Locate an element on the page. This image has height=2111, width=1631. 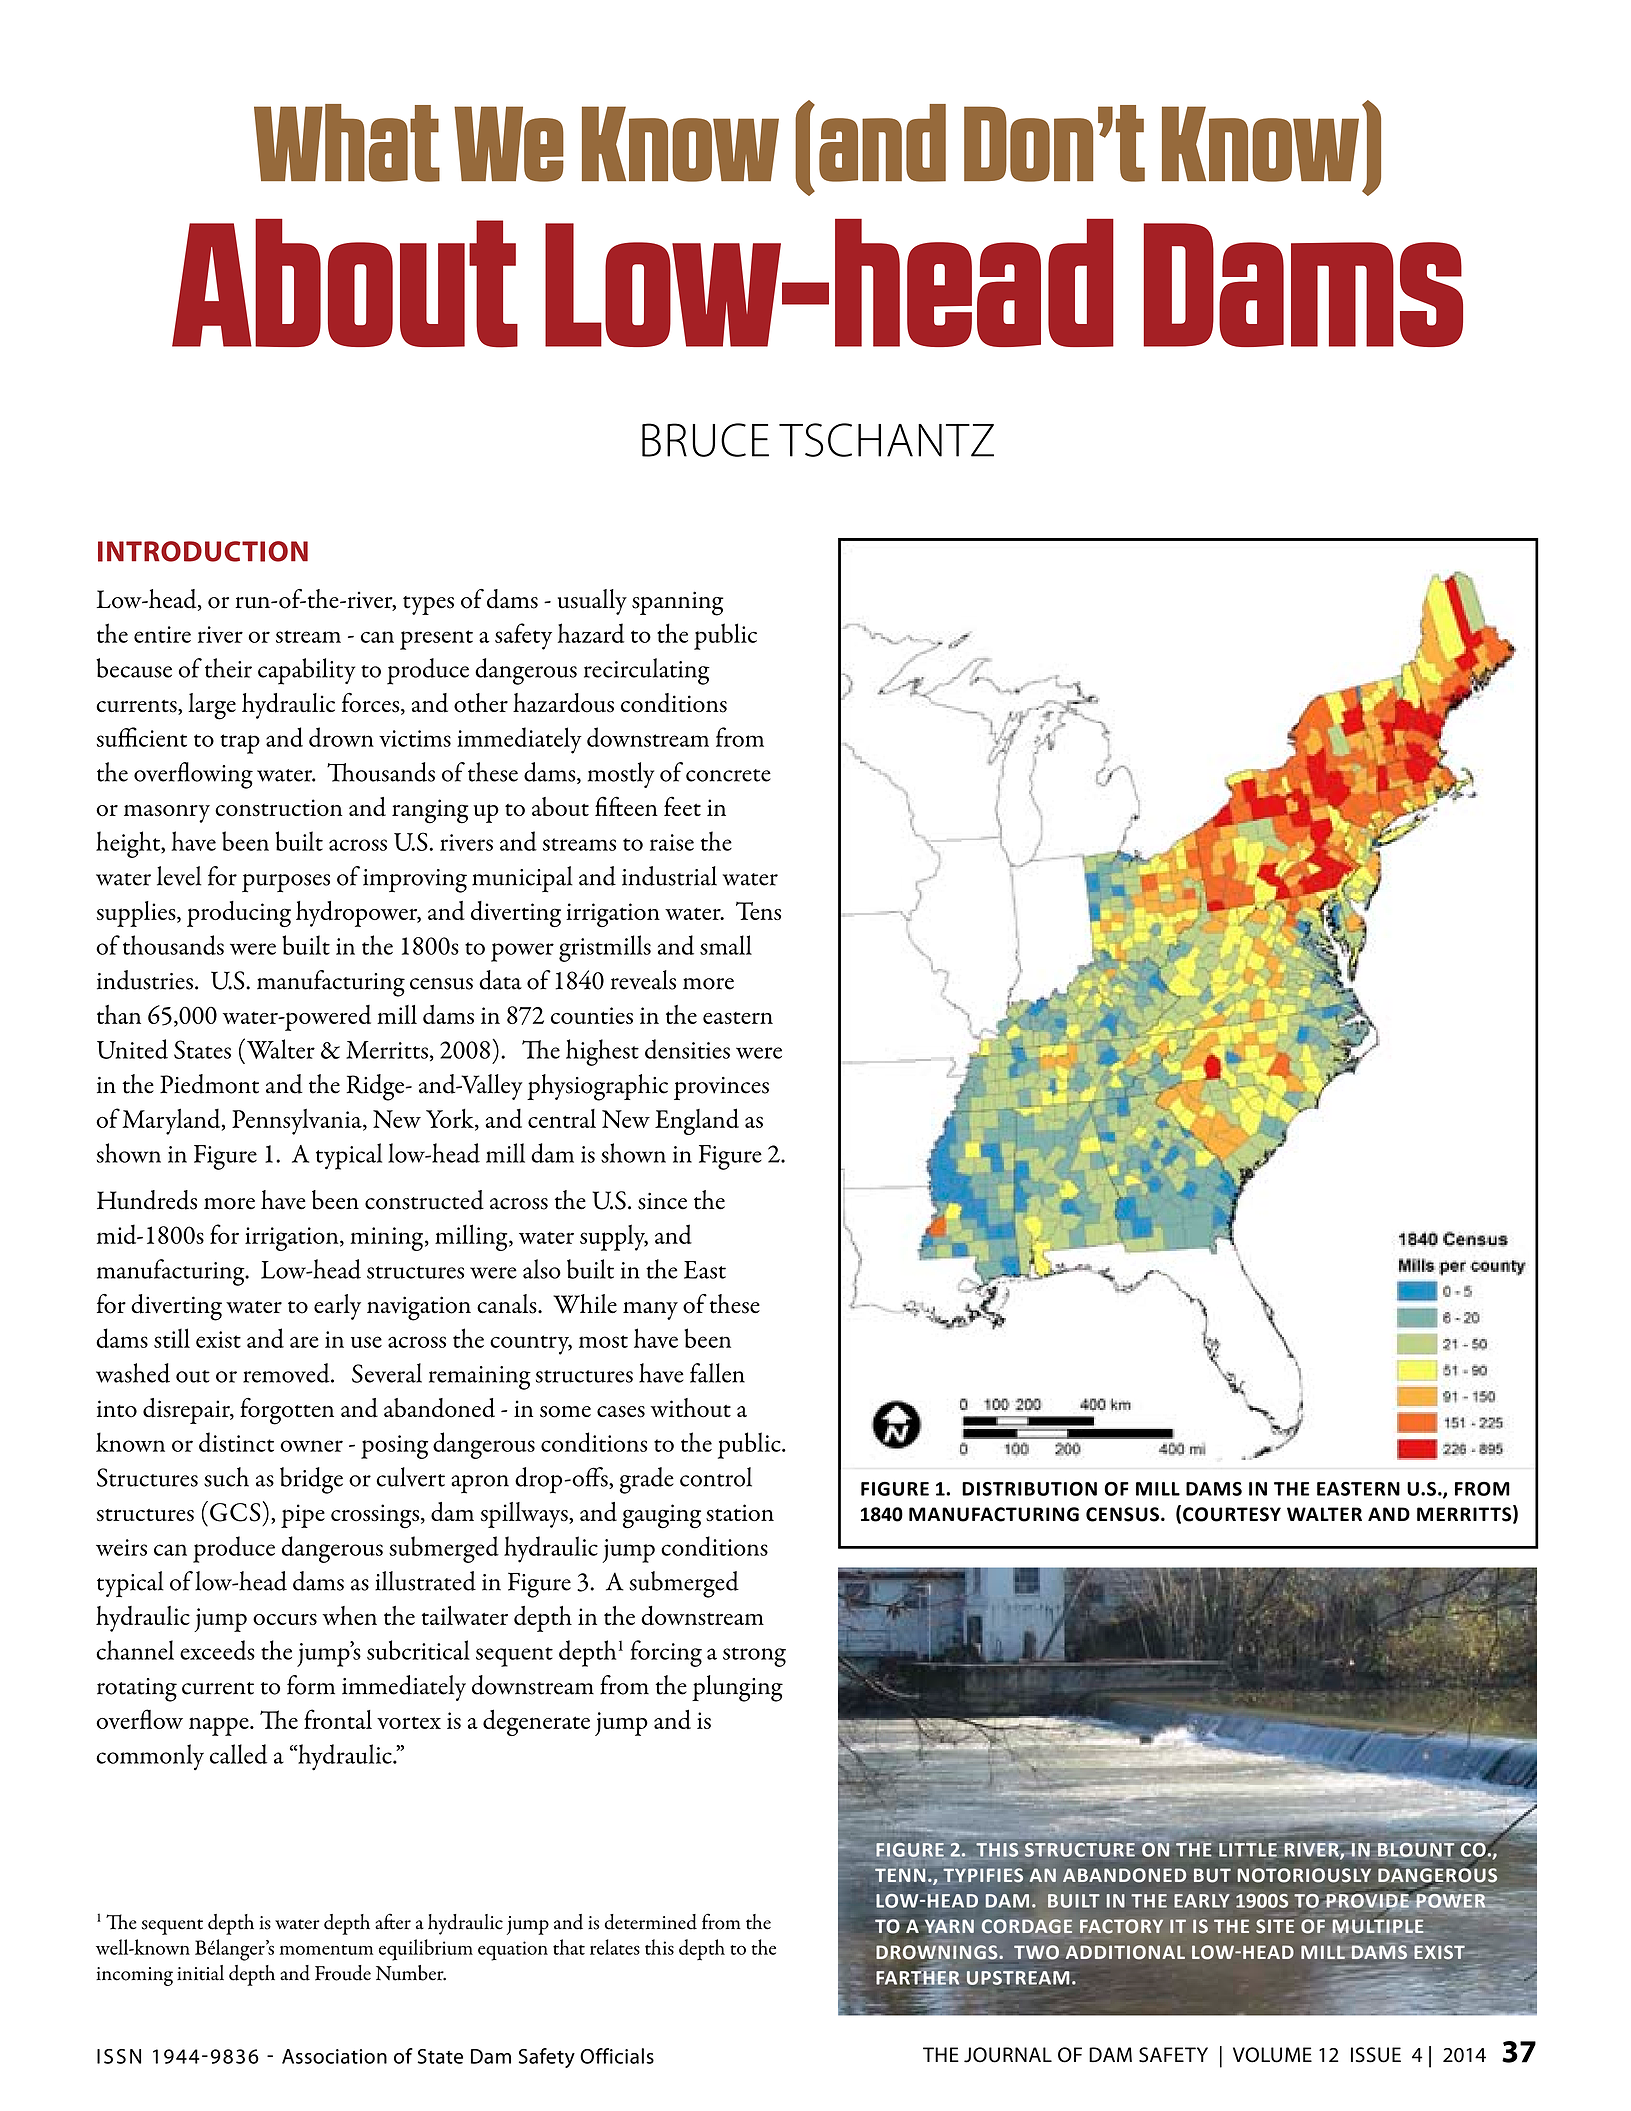
pipe is located at coordinates (303, 1516).
